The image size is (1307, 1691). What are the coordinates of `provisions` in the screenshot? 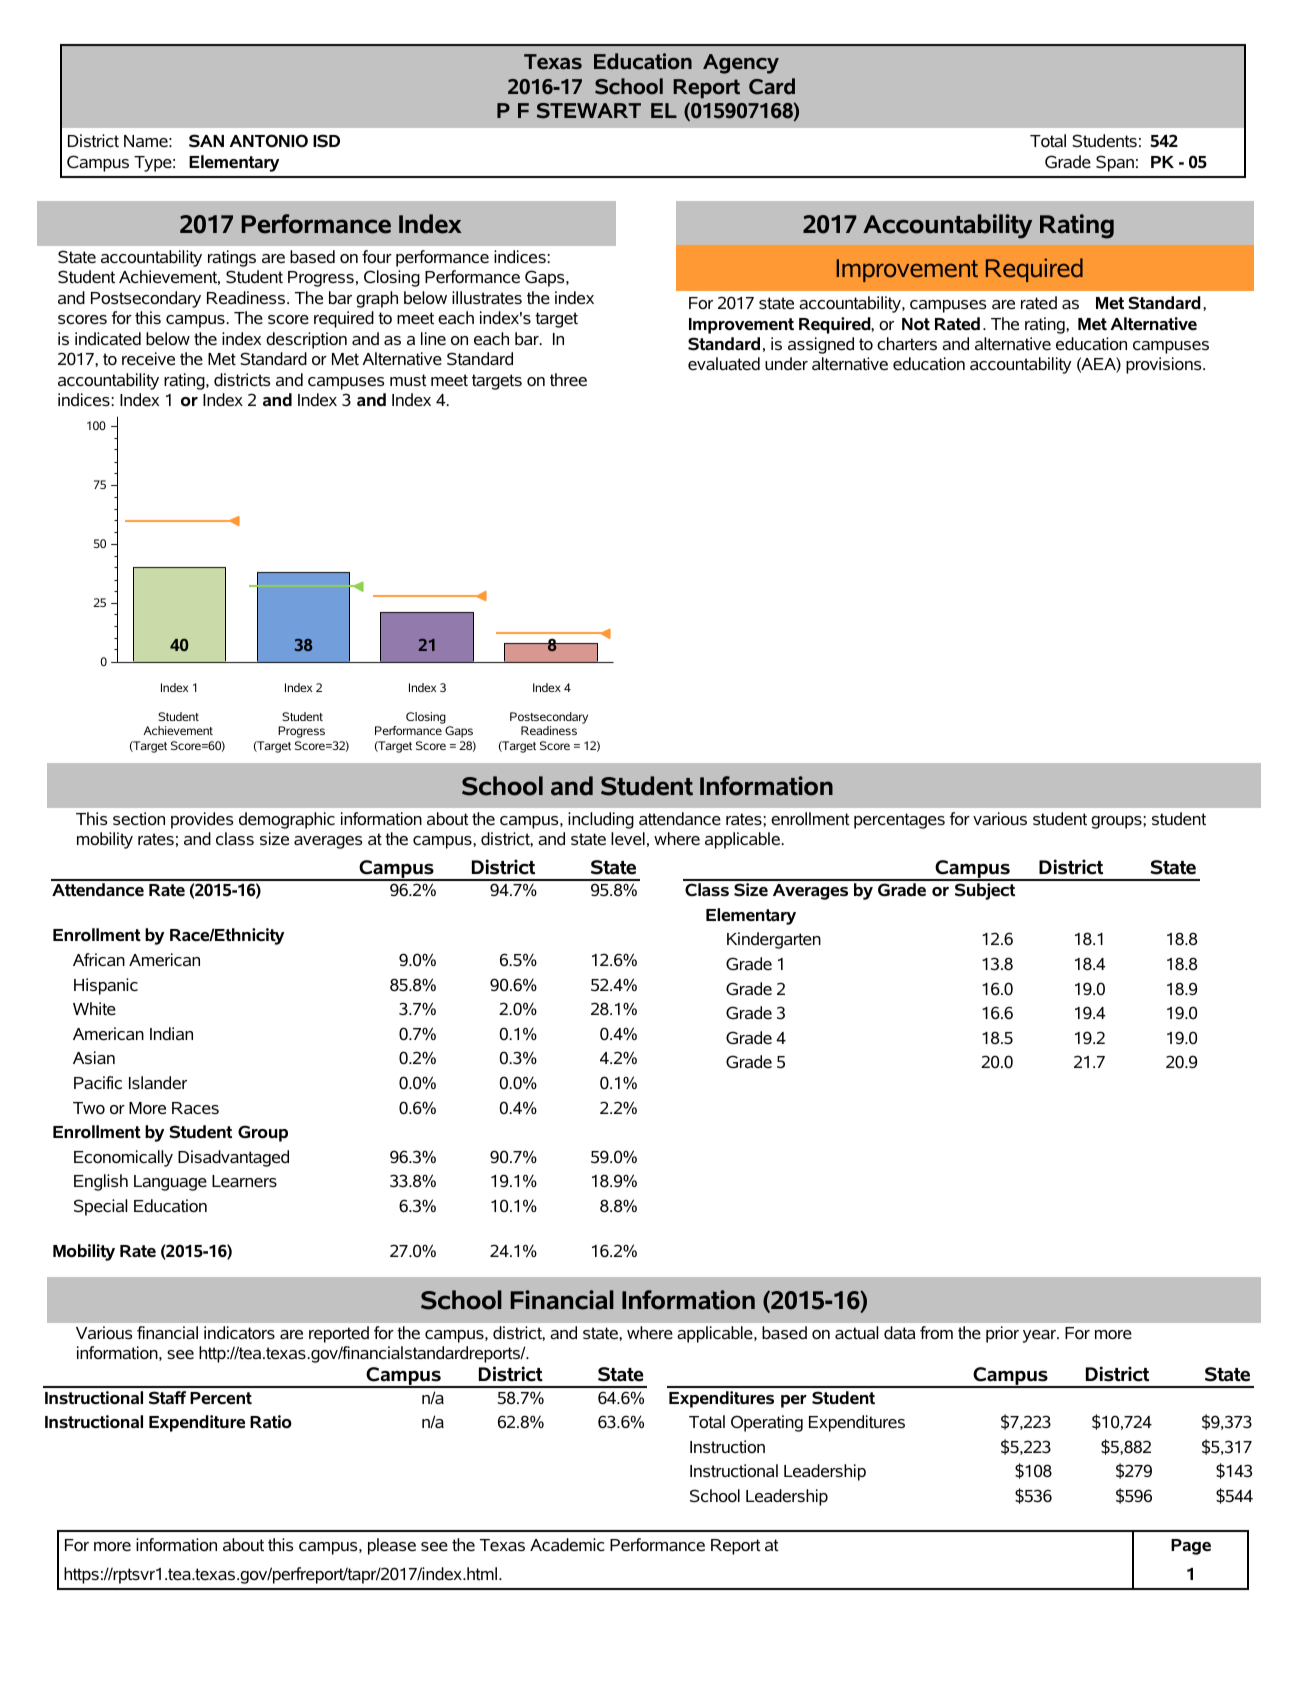 It's located at (1165, 365).
